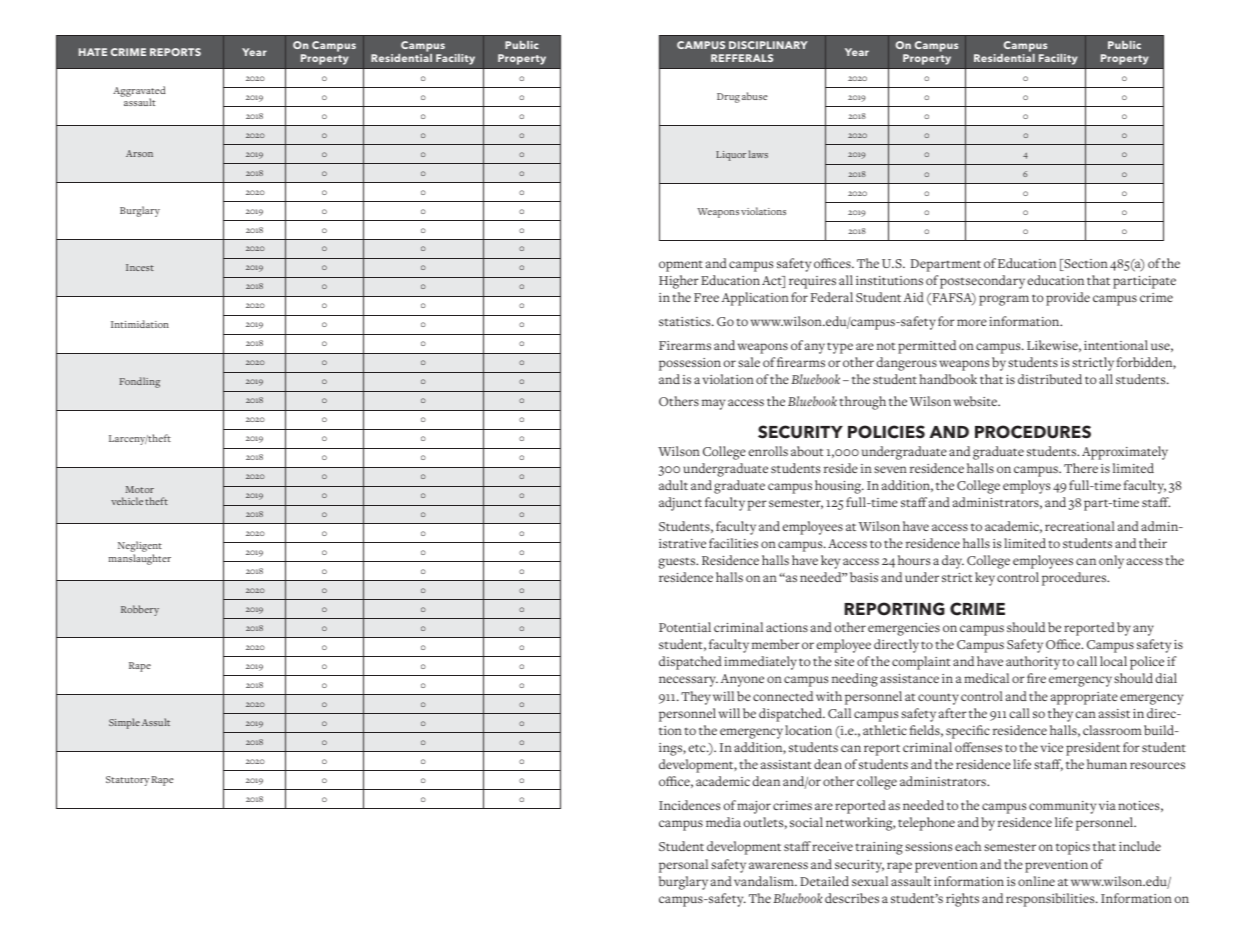  I want to click on DISCIPLINARY, so click(768, 45).
